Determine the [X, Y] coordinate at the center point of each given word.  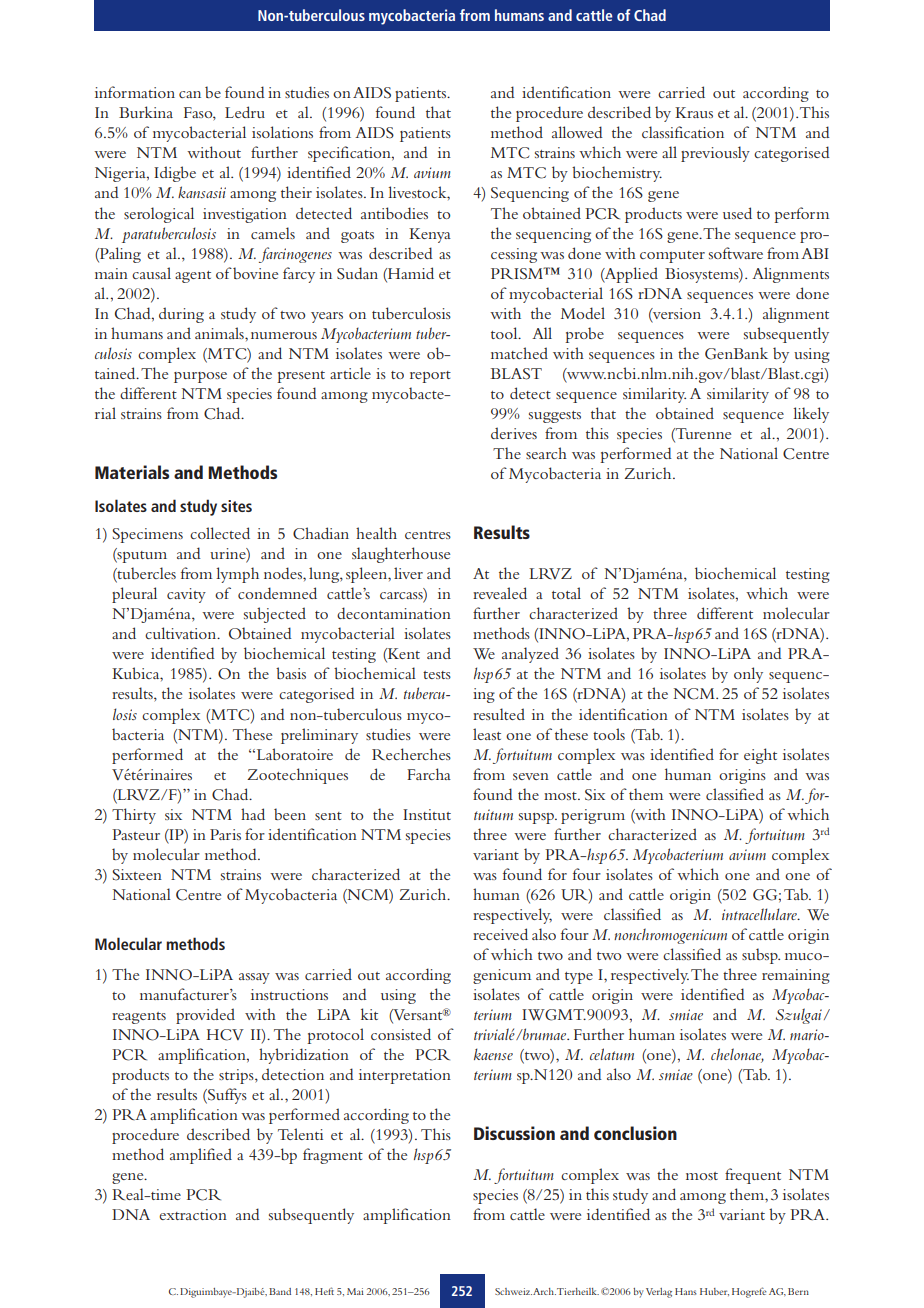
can [190, 94]
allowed [577, 132]
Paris [225, 834]
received [500, 934]
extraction [193, 1214]
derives [514, 433]
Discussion [514, 1133]
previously [715, 154]
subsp [761, 956]
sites [236, 506]
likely [811, 415]
